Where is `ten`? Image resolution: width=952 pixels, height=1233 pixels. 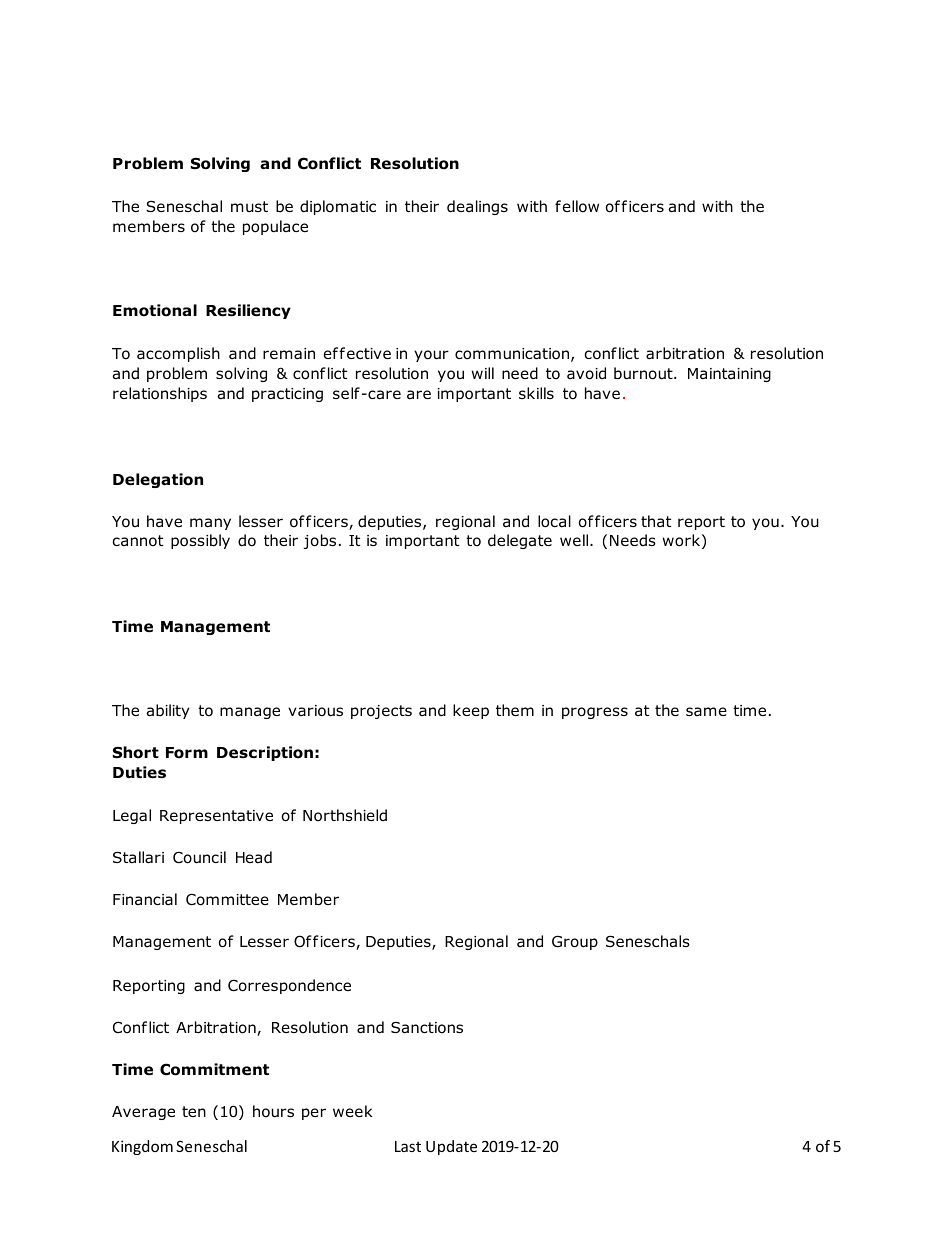
ten is located at coordinates (194, 1111).
